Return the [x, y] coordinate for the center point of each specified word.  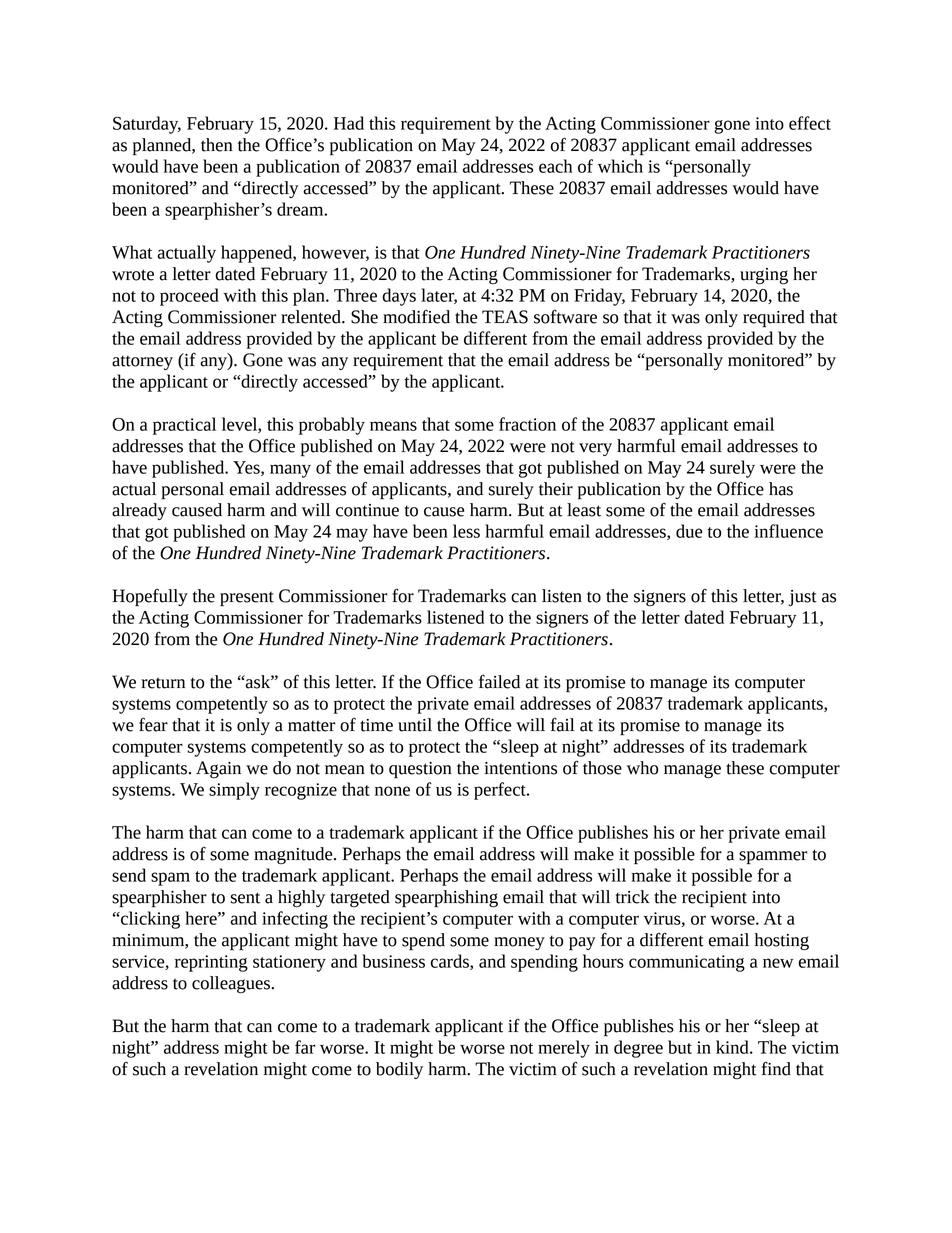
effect [810, 123]
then [217, 145]
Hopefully [150, 597]
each [555, 166]
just [803, 598]
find [776, 1068]
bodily [399, 1070]
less [466, 531]
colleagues [232, 985]
